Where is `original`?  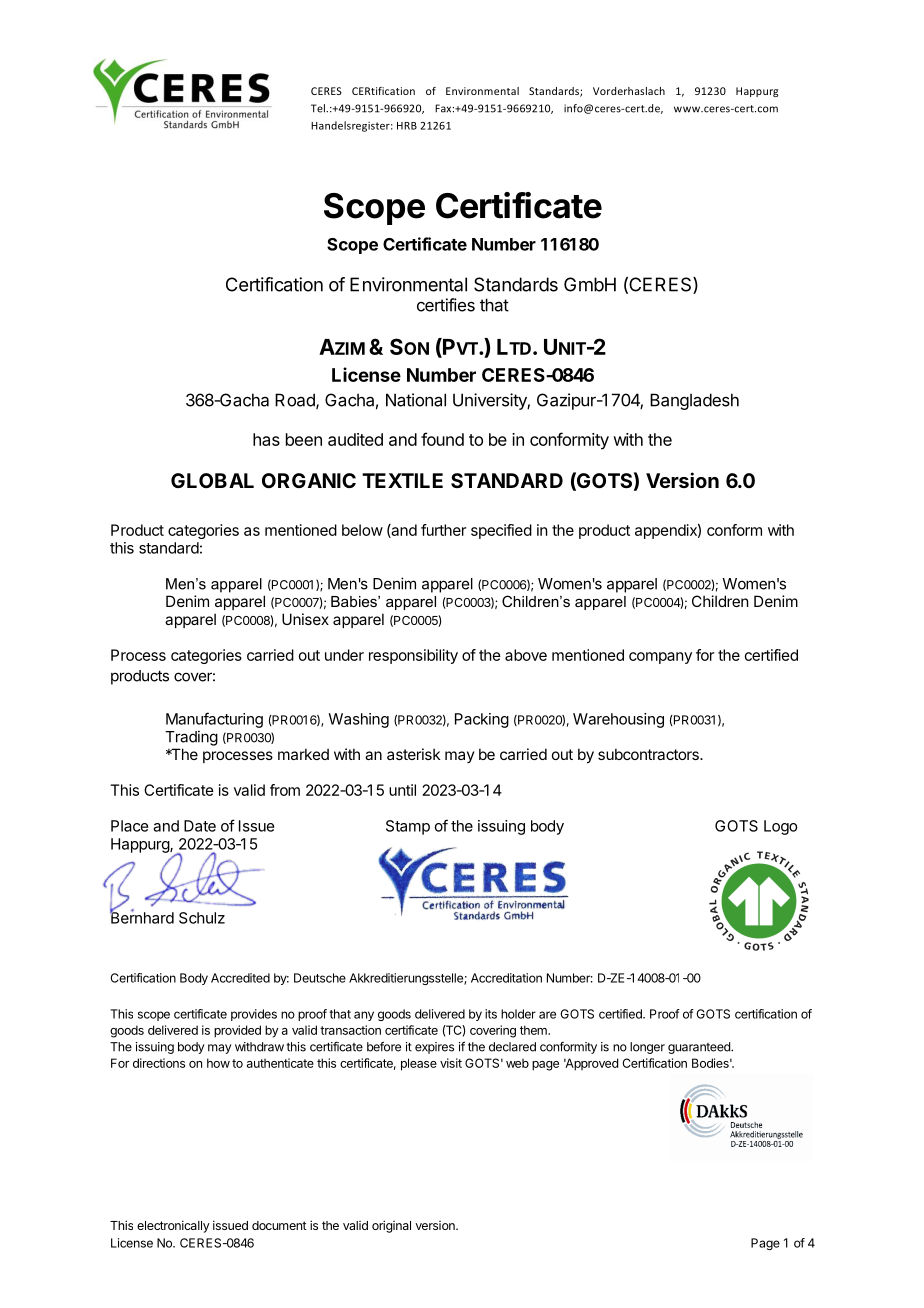
original is located at coordinates (391, 1226).
